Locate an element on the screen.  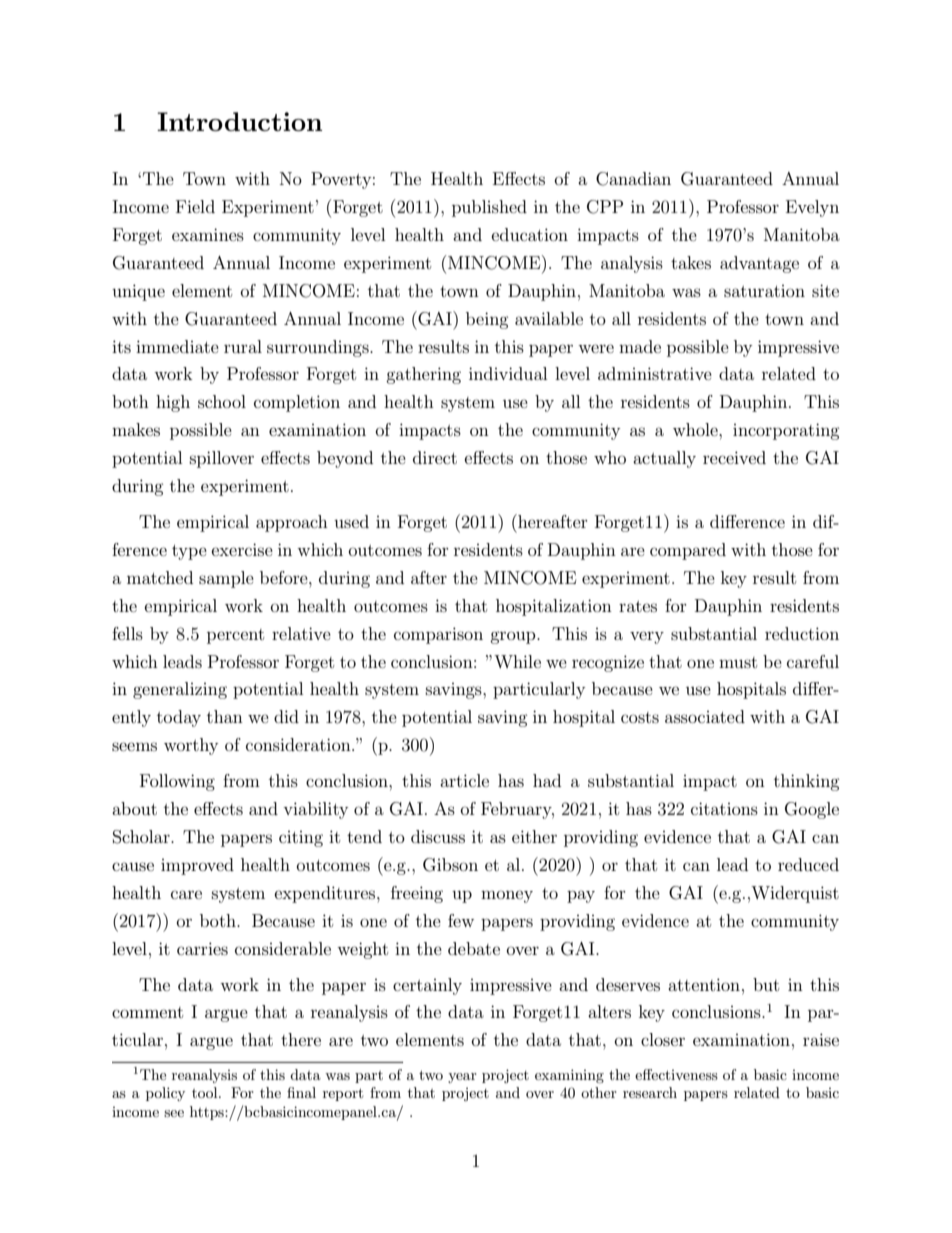
tool is located at coordinates (206, 1092).
